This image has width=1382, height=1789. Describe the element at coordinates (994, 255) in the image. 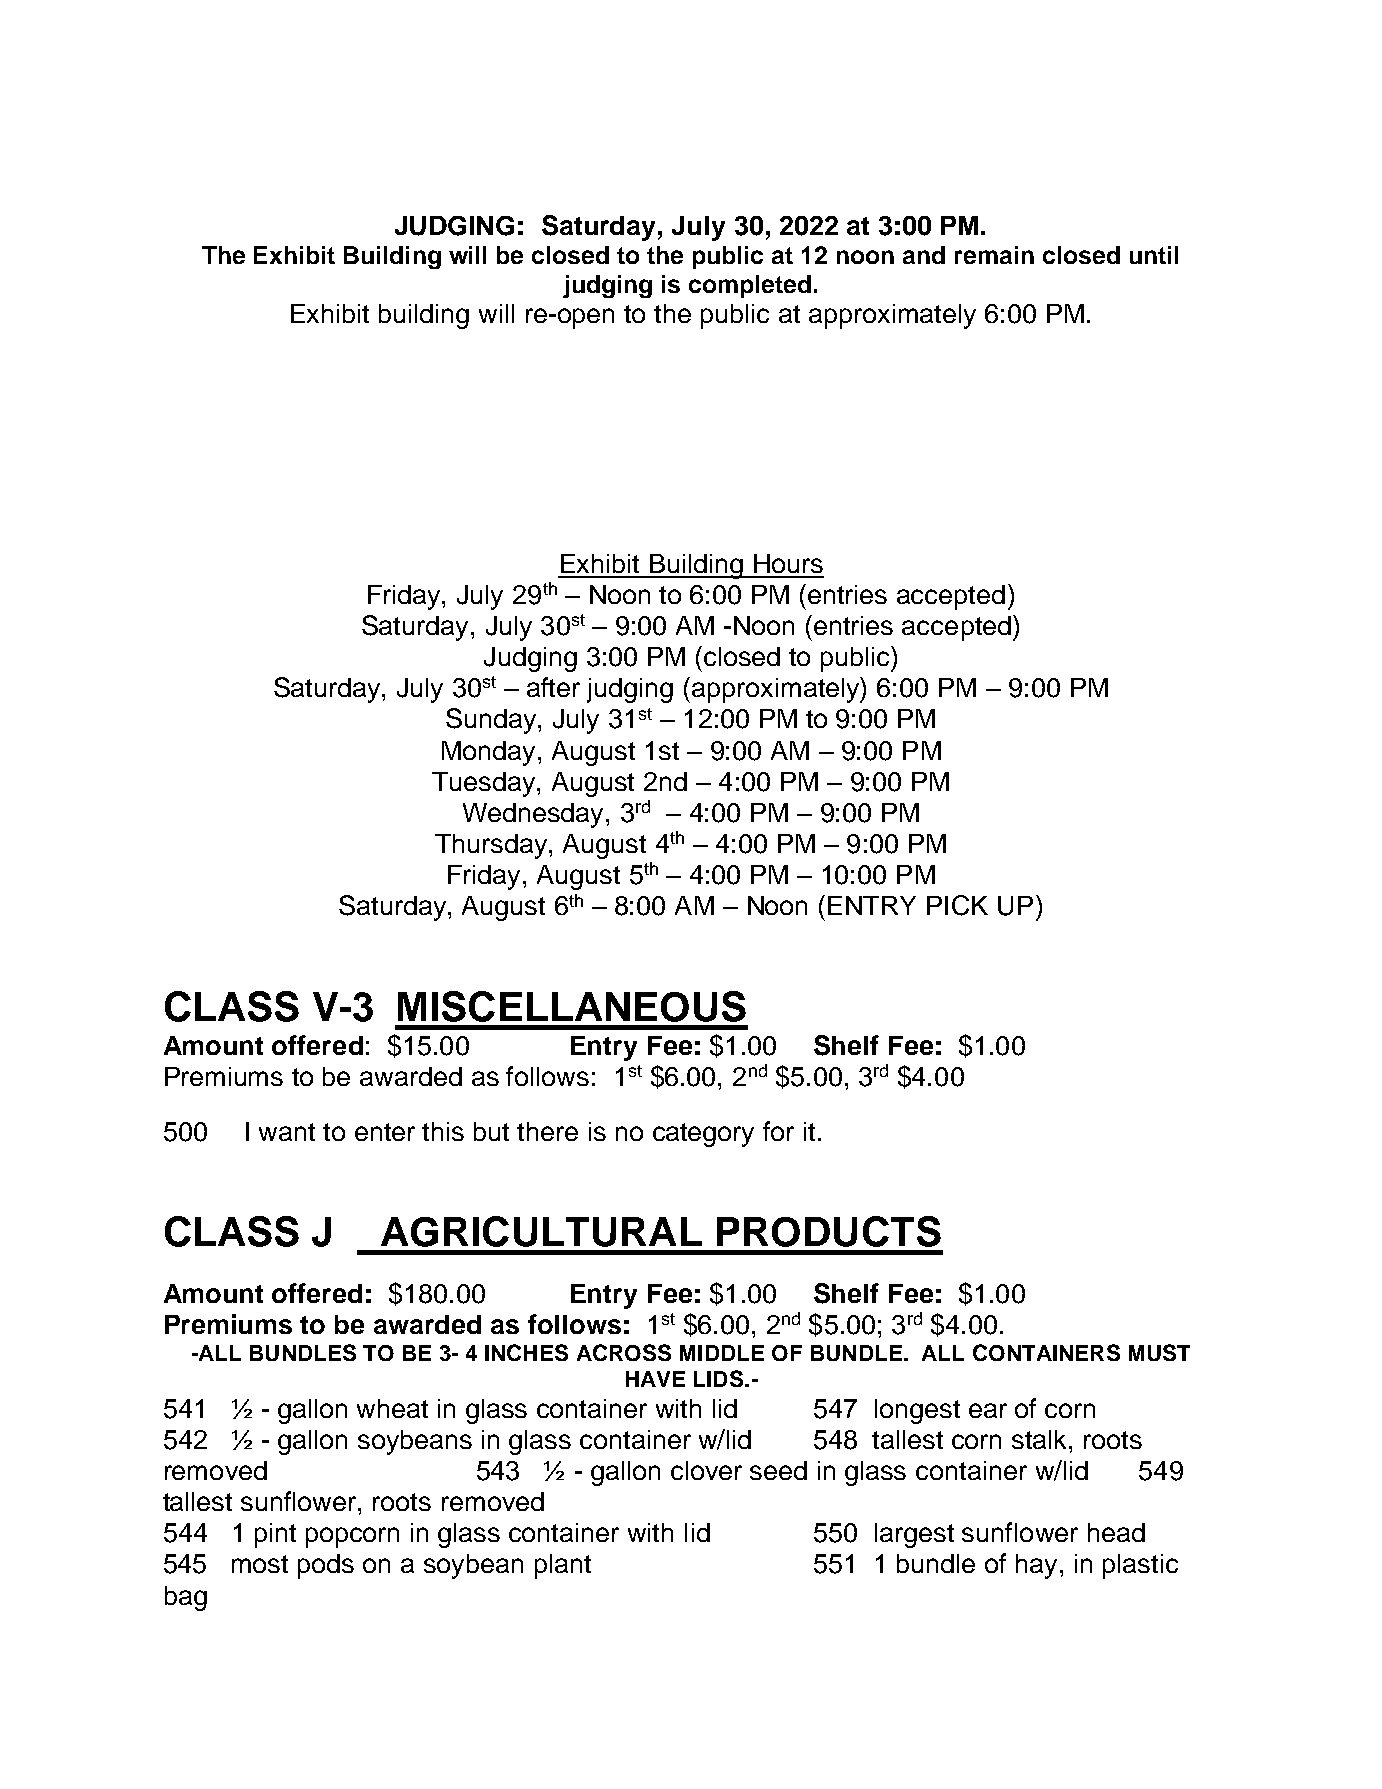

I see `remain` at that location.
